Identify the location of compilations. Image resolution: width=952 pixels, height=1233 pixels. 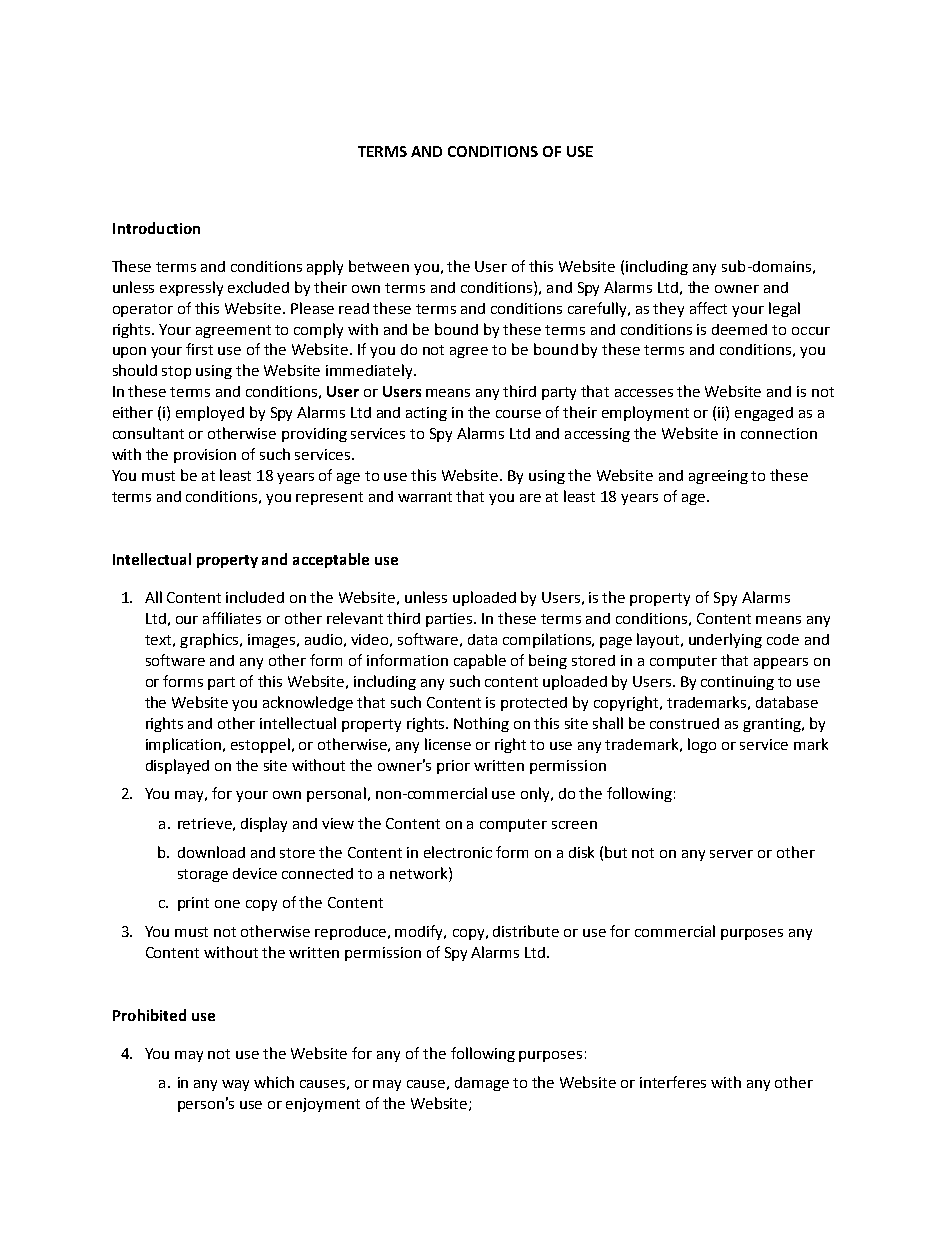
(548, 640).
